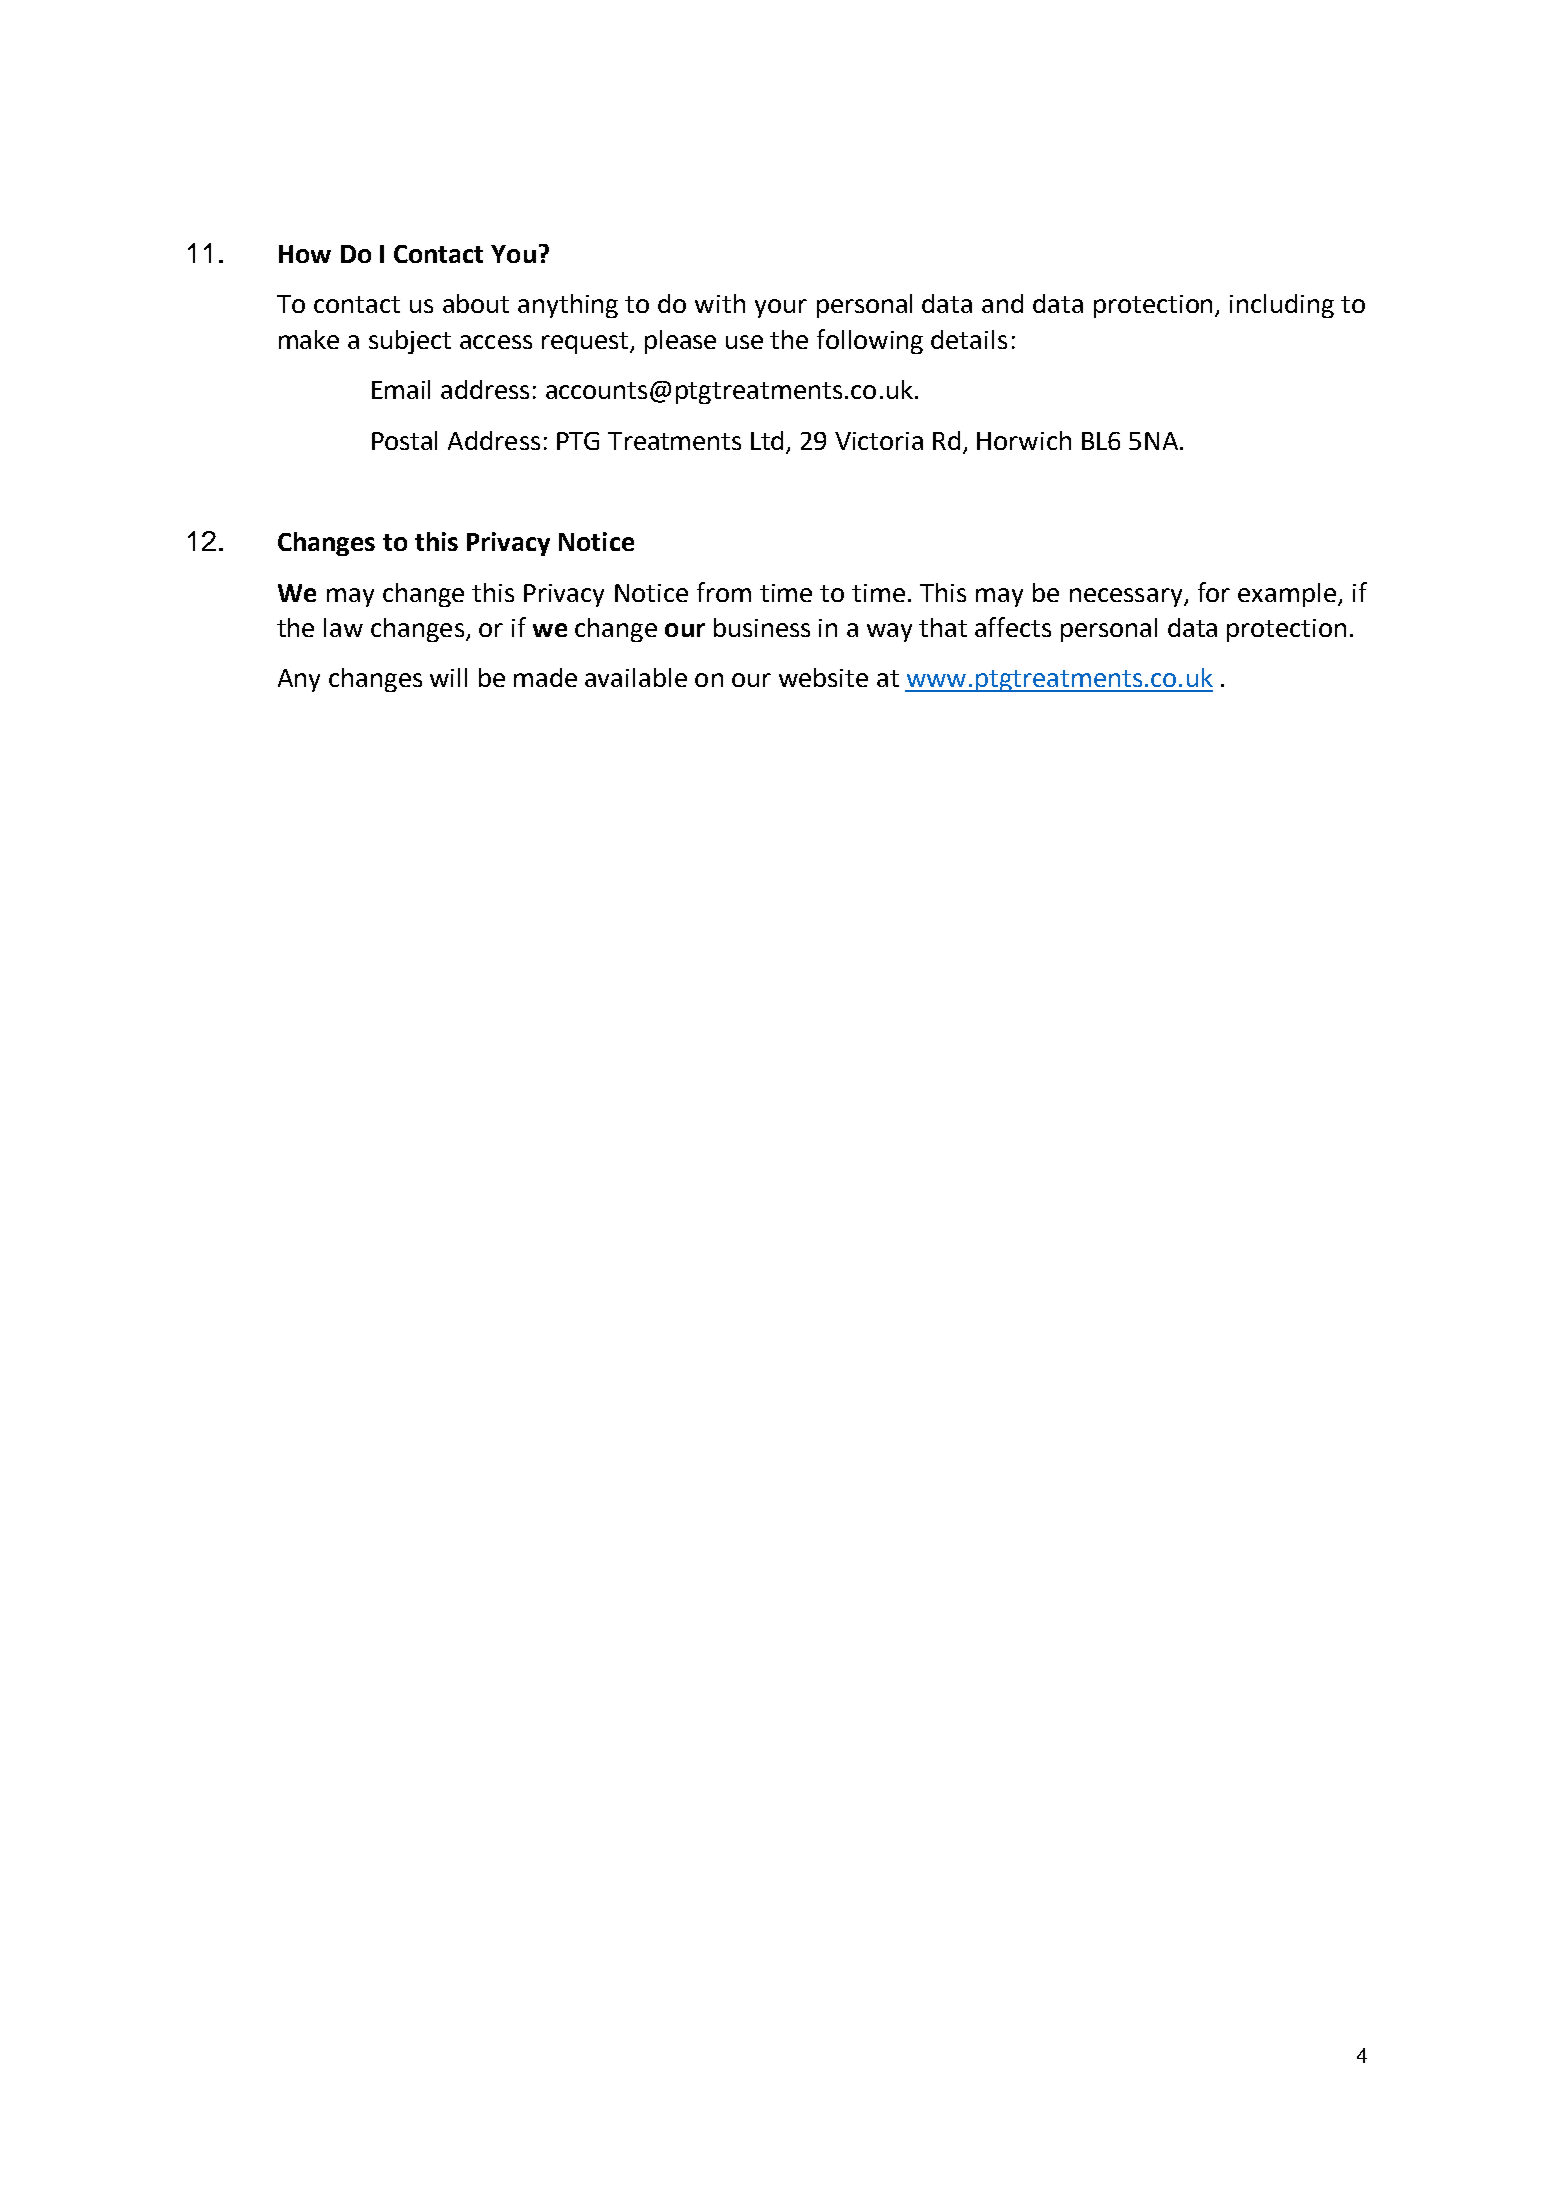  What do you see at coordinates (767, 440) in the screenshot?
I see `Ltd` at bounding box center [767, 440].
